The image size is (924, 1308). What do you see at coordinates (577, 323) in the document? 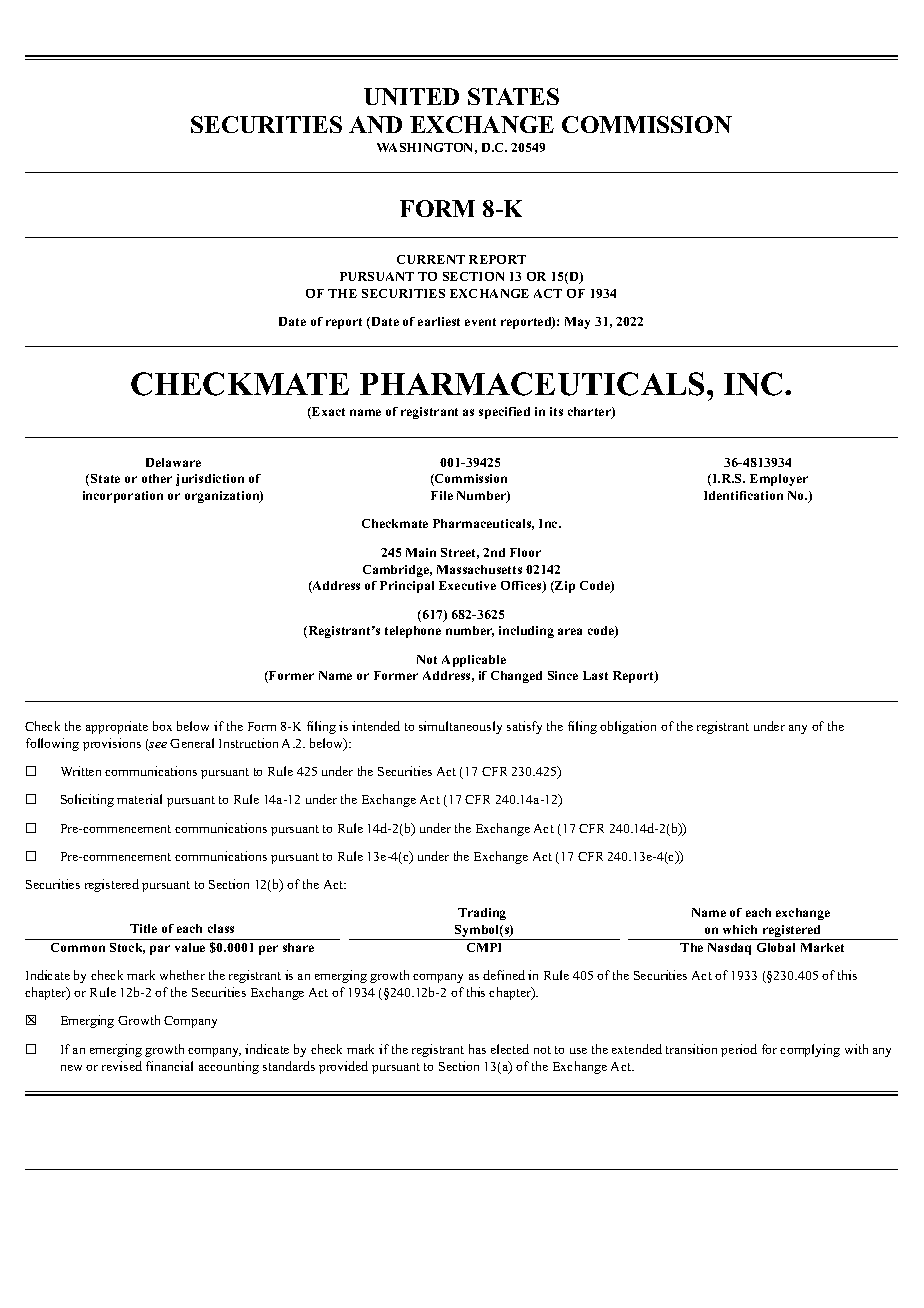
I see `May` at bounding box center [577, 323].
